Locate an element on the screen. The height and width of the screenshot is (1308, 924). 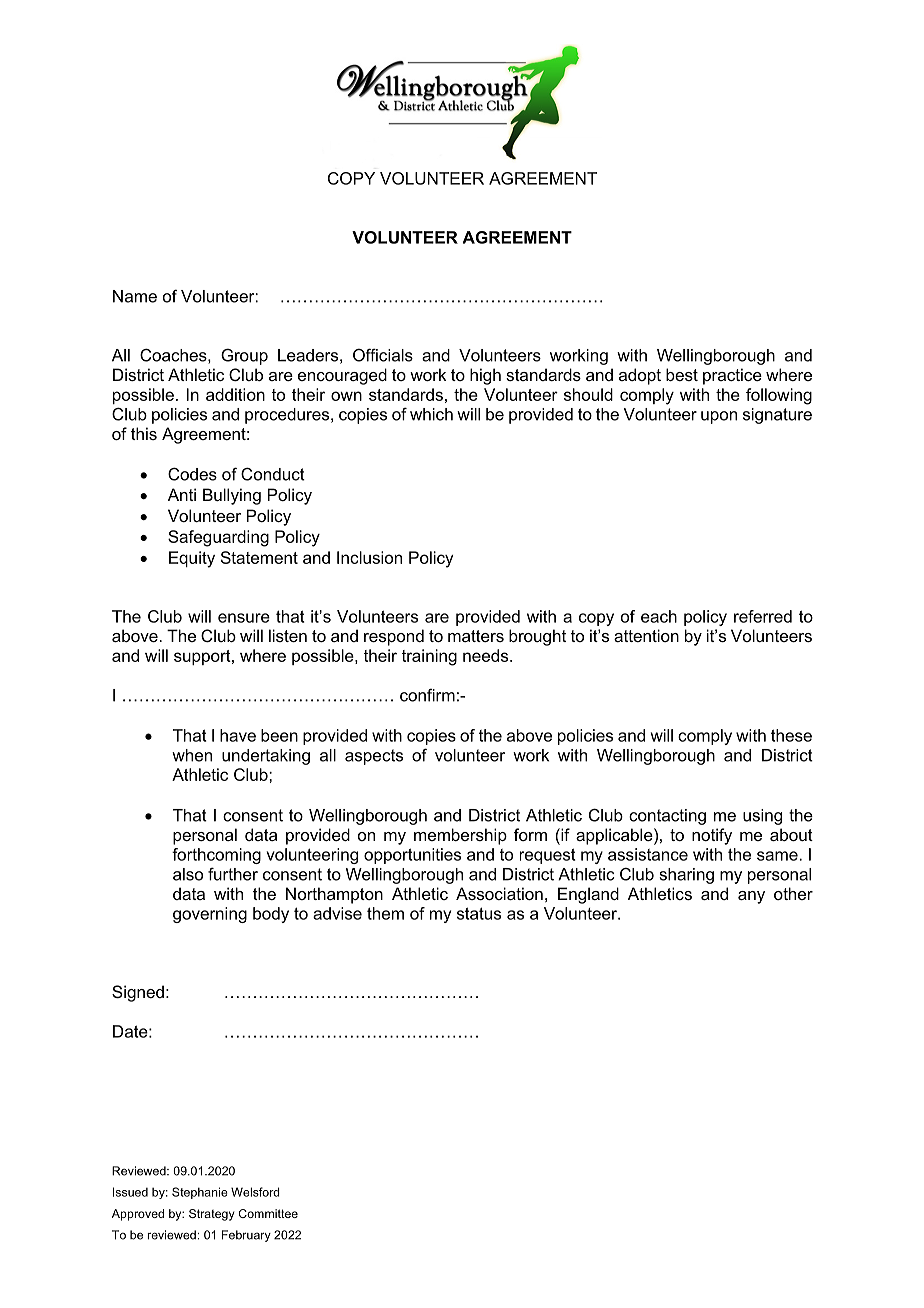
have is located at coordinates (238, 735).
